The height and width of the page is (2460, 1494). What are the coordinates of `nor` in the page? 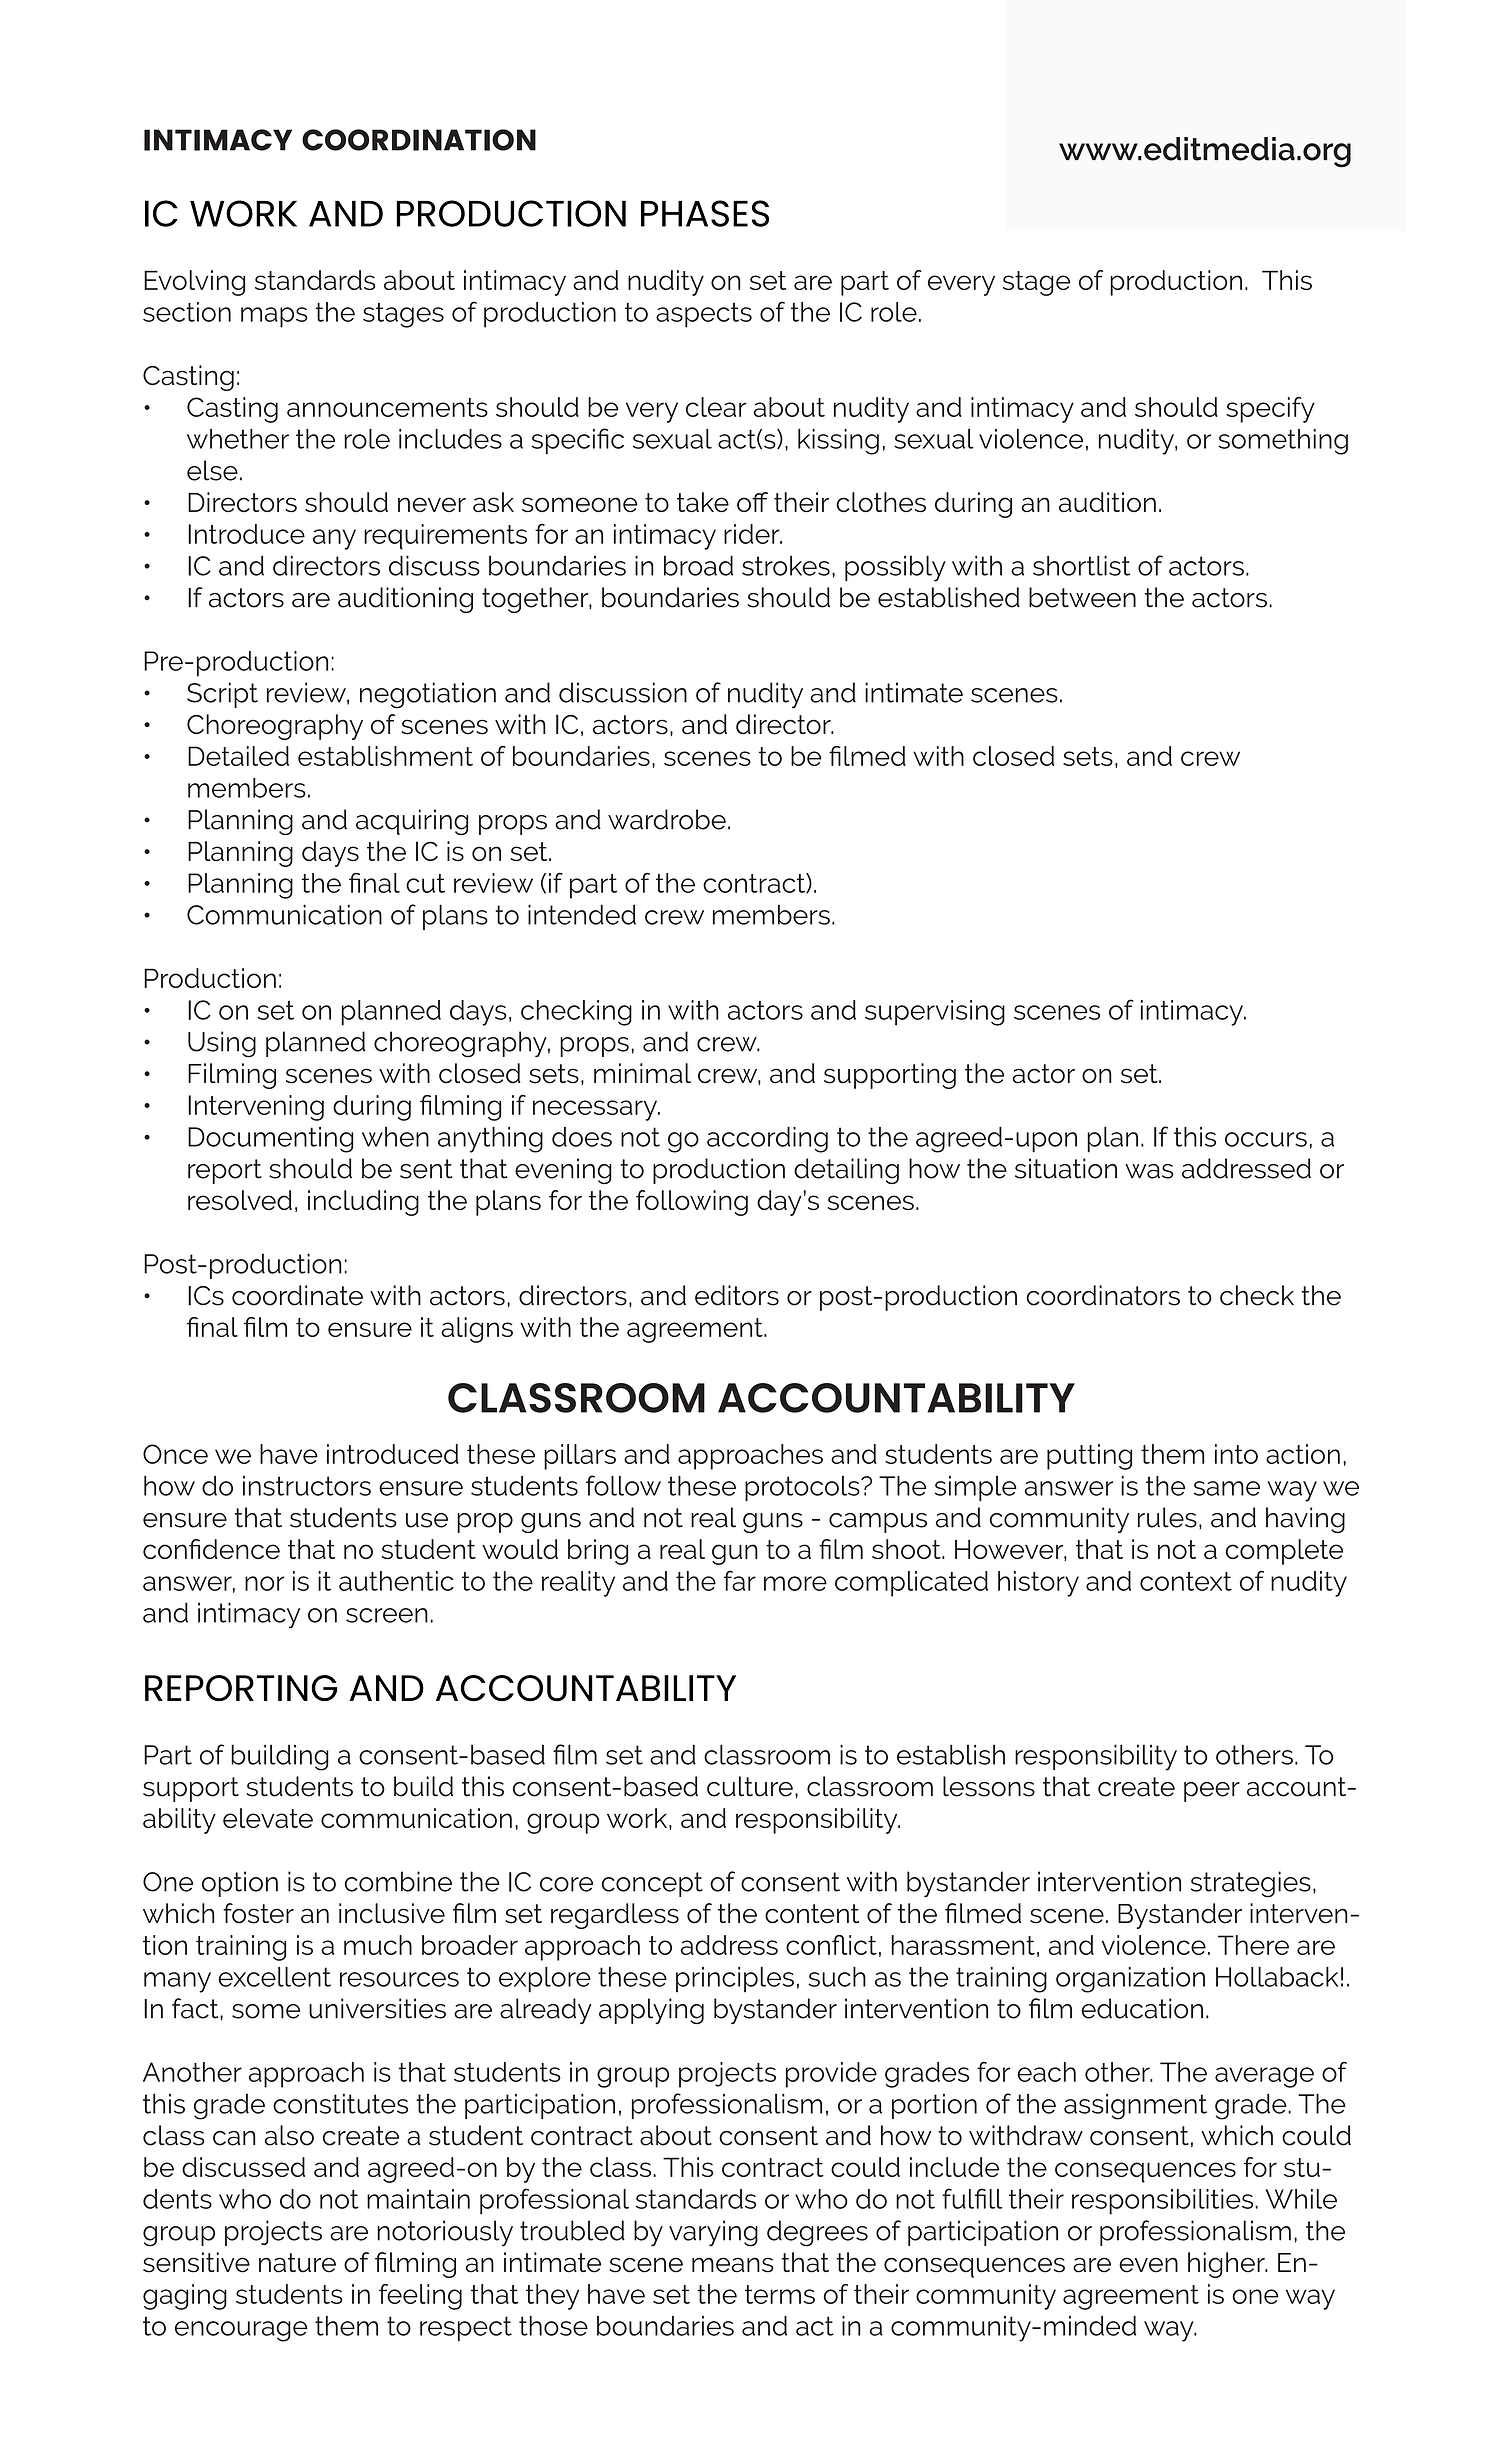 It's located at (265, 1583).
